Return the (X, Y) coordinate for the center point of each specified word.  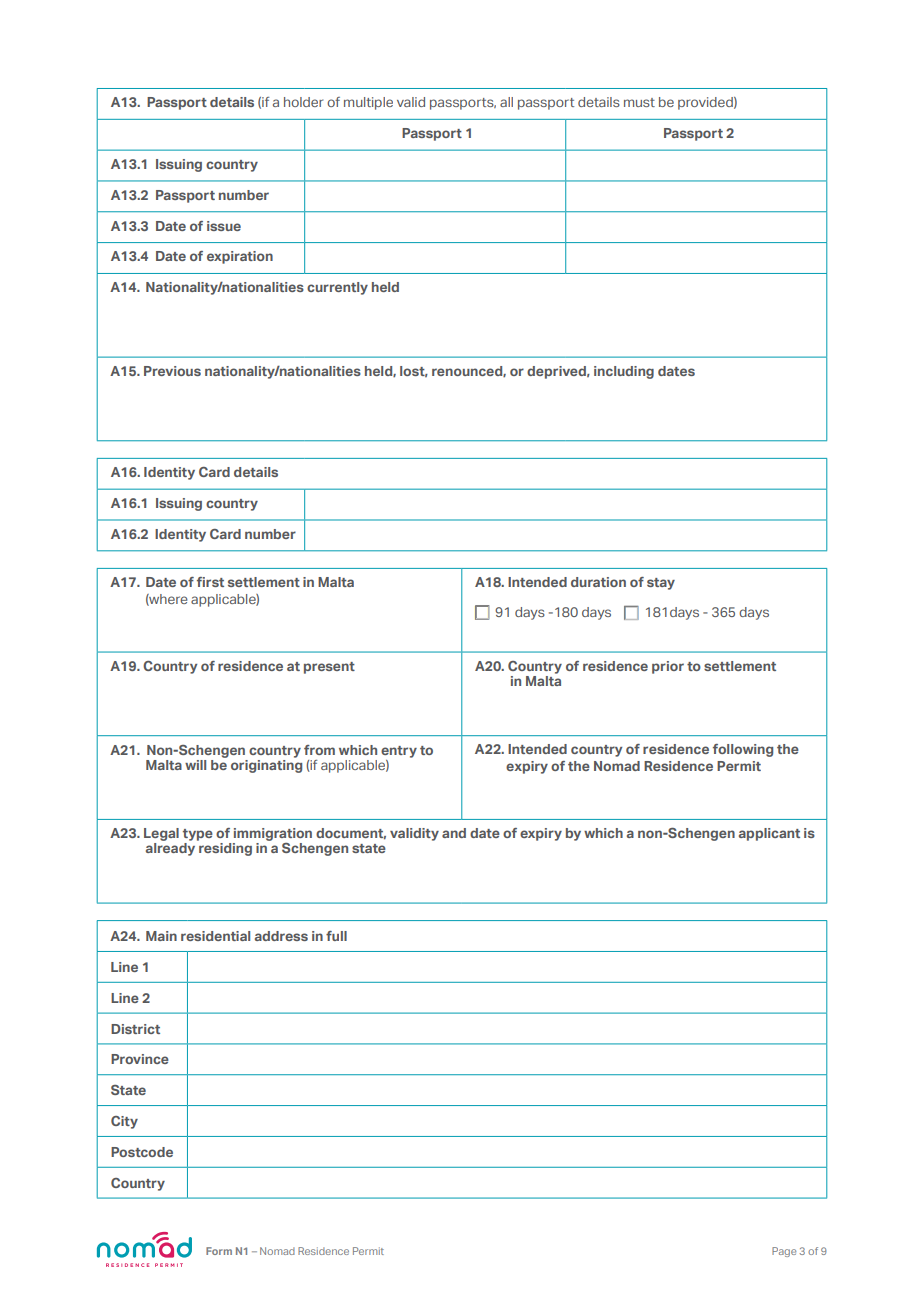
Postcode (142, 1152)
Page (784, 1252)
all (506, 102)
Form (219, 1251)
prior (668, 667)
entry (399, 752)
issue (224, 226)
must (639, 102)
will (195, 765)
